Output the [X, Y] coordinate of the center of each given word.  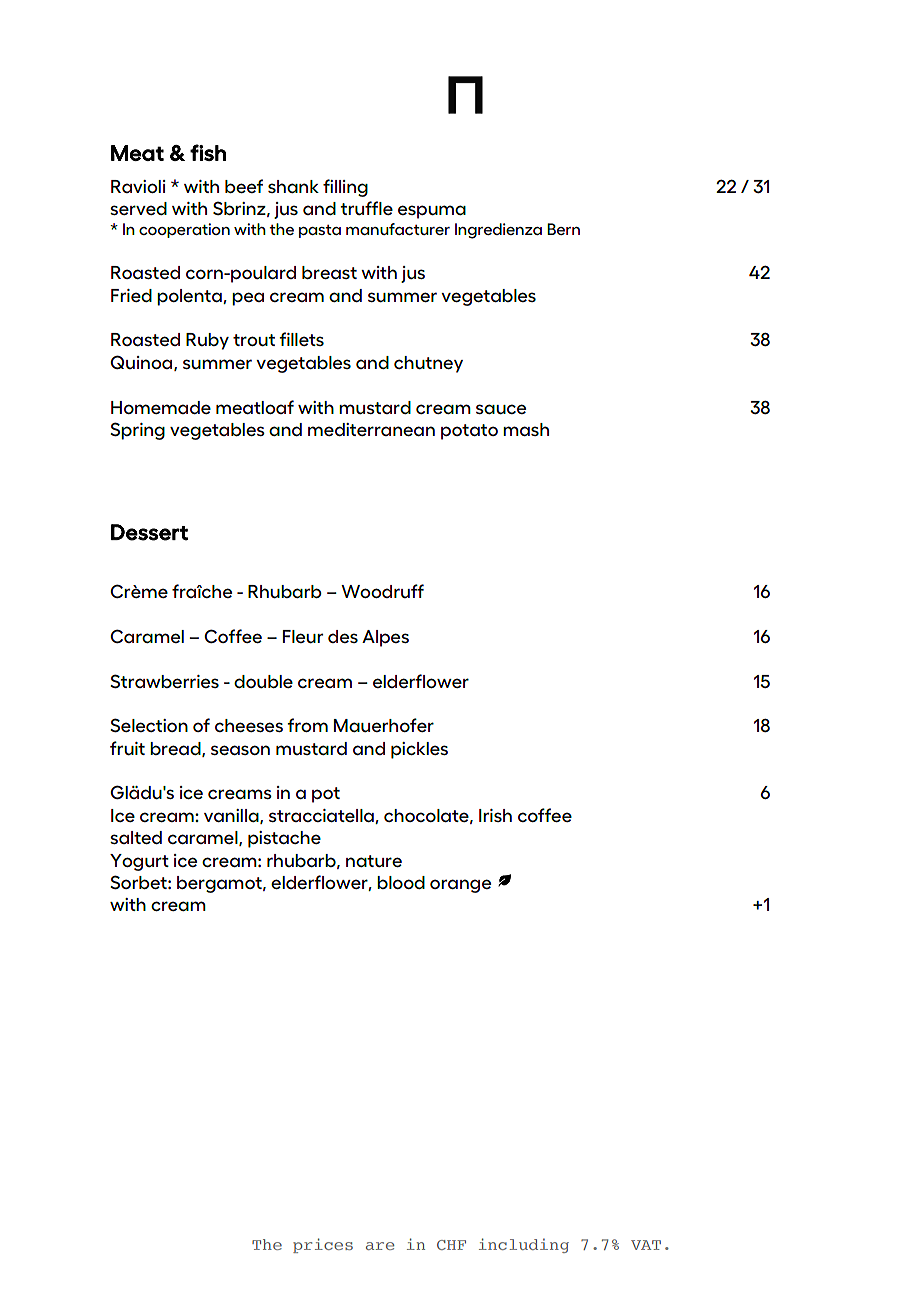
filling [345, 188]
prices [323, 1245]
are [380, 1246]
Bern [563, 229]
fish [208, 152]
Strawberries [164, 681]
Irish [495, 815]
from [307, 725]
